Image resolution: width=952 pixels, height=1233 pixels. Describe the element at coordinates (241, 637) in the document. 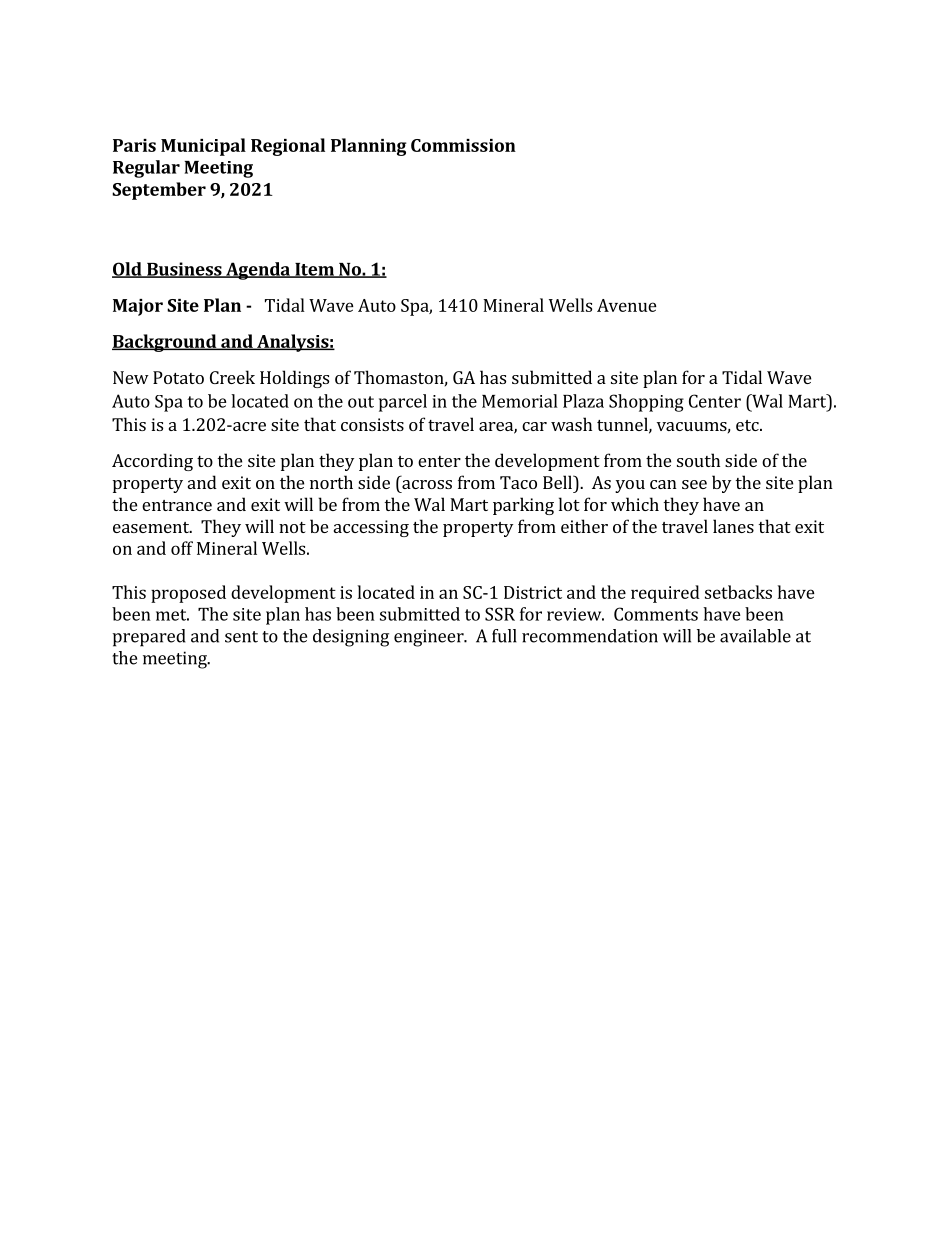

I see `sent` at that location.
